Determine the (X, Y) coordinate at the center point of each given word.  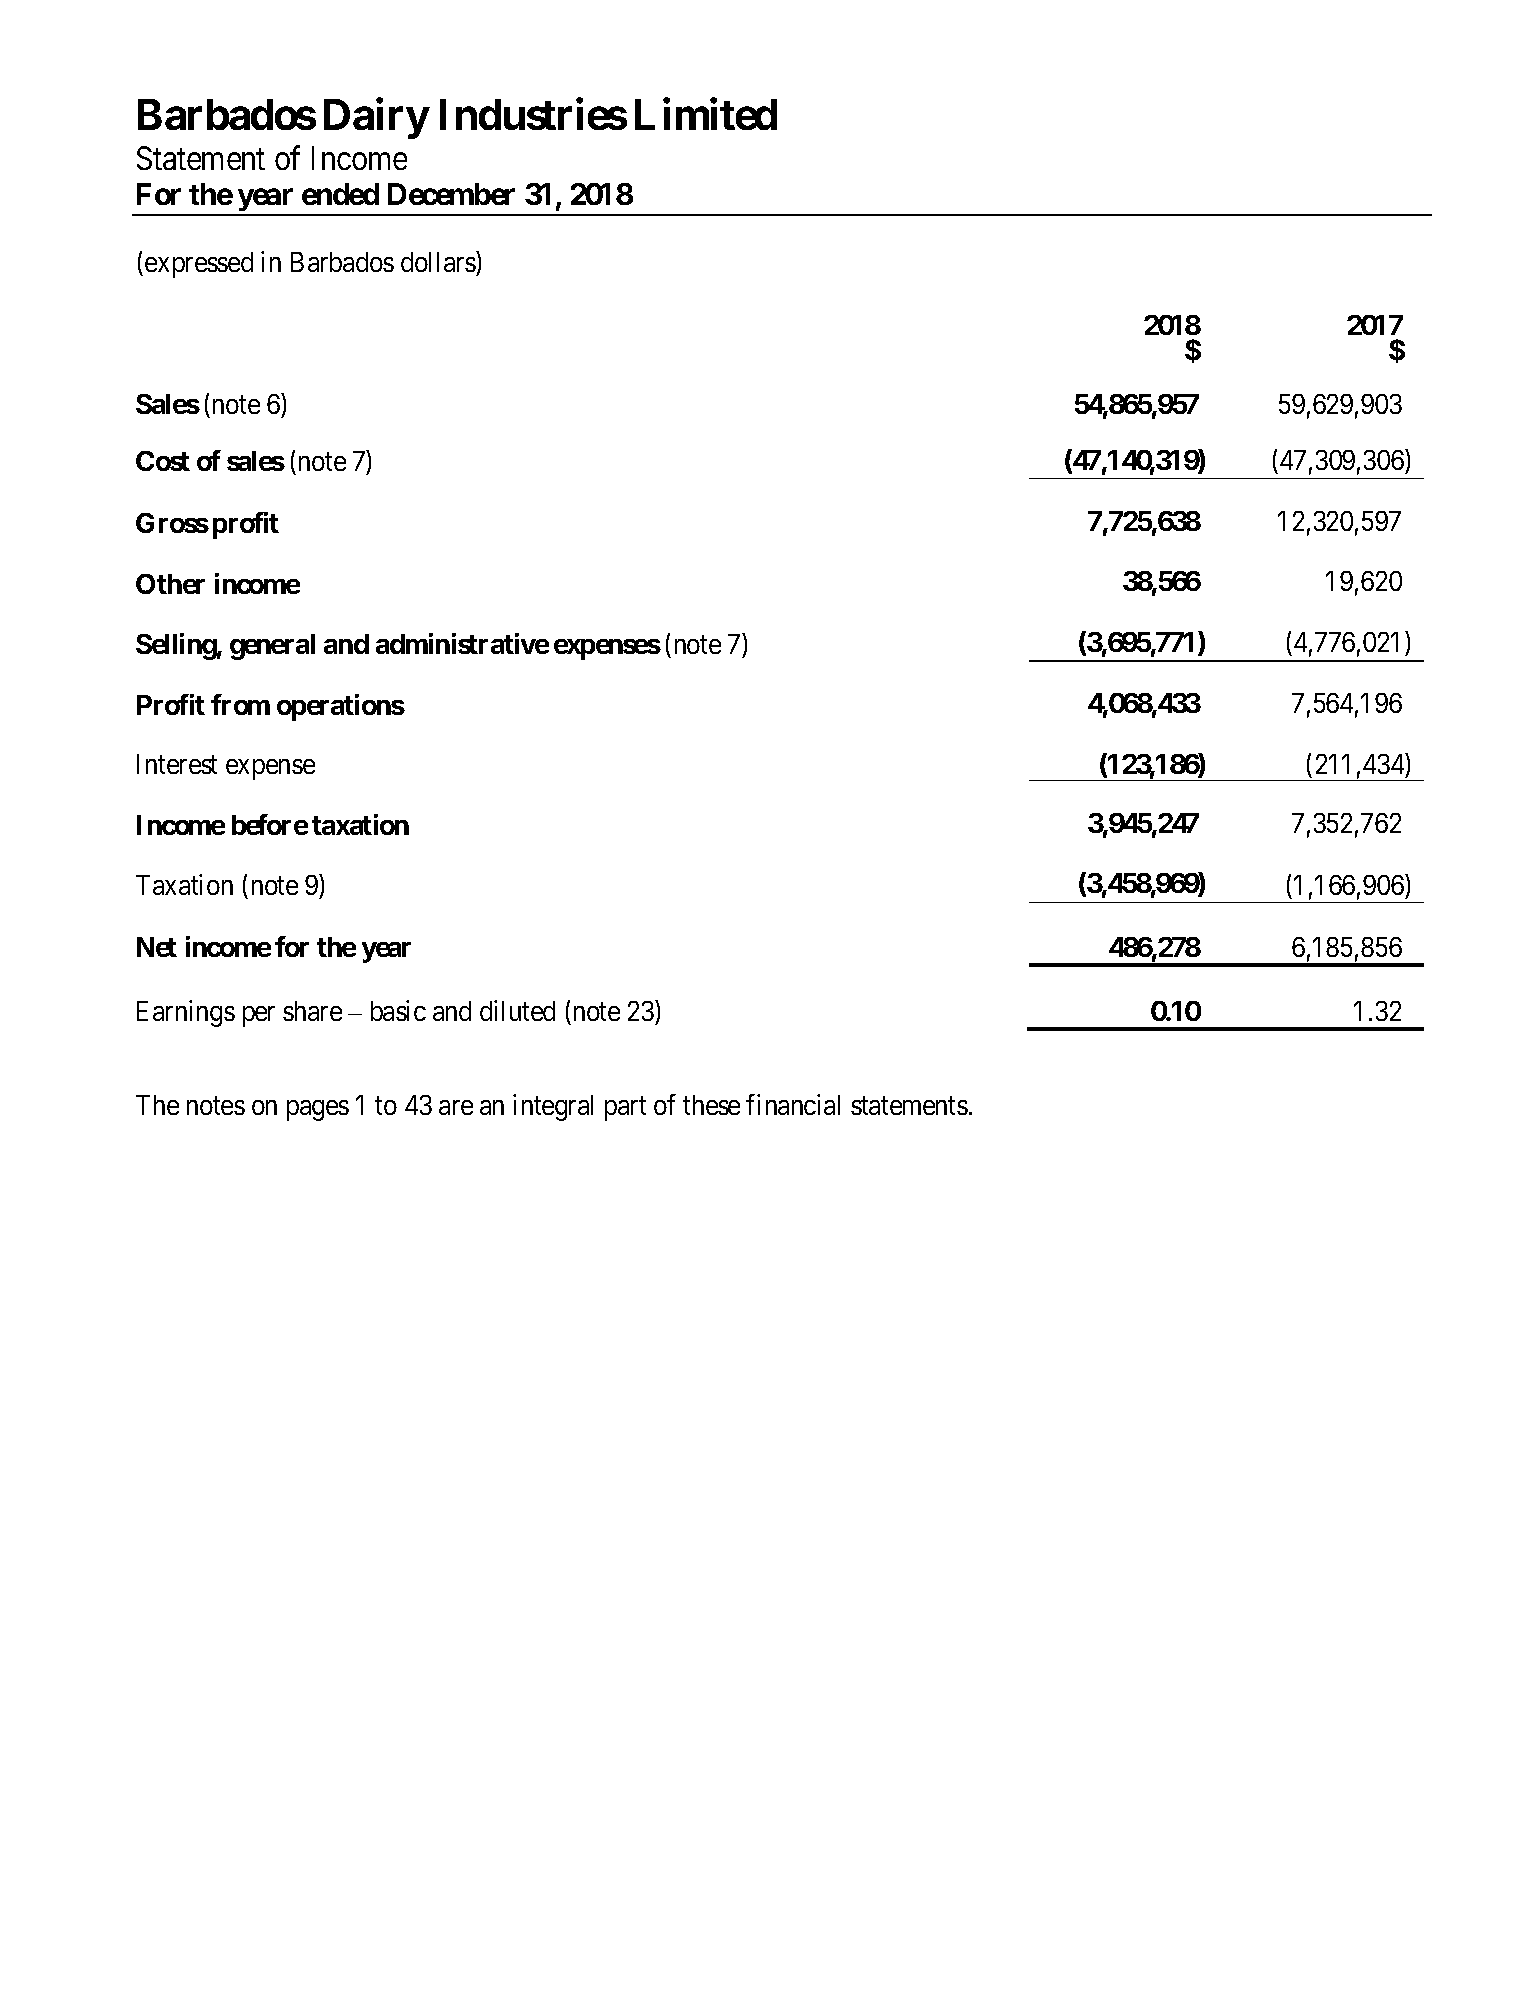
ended (340, 194)
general (272, 647)
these (711, 1105)
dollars (439, 264)
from (240, 704)
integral (553, 1107)
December (451, 194)
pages (318, 1110)
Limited (706, 114)
